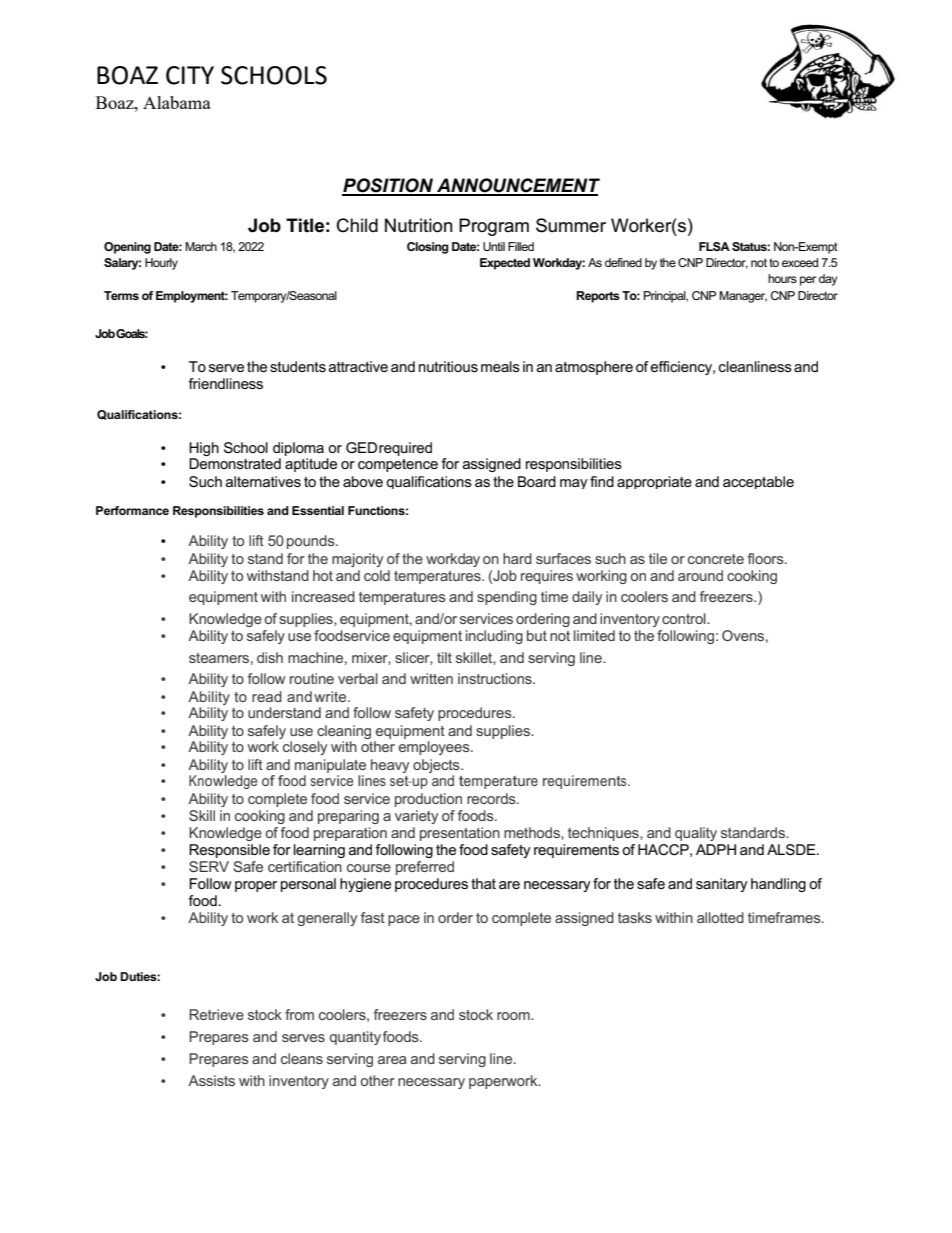  What do you see at coordinates (177, 102) in the screenshot?
I see `Alabama` at bounding box center [177, 102].
